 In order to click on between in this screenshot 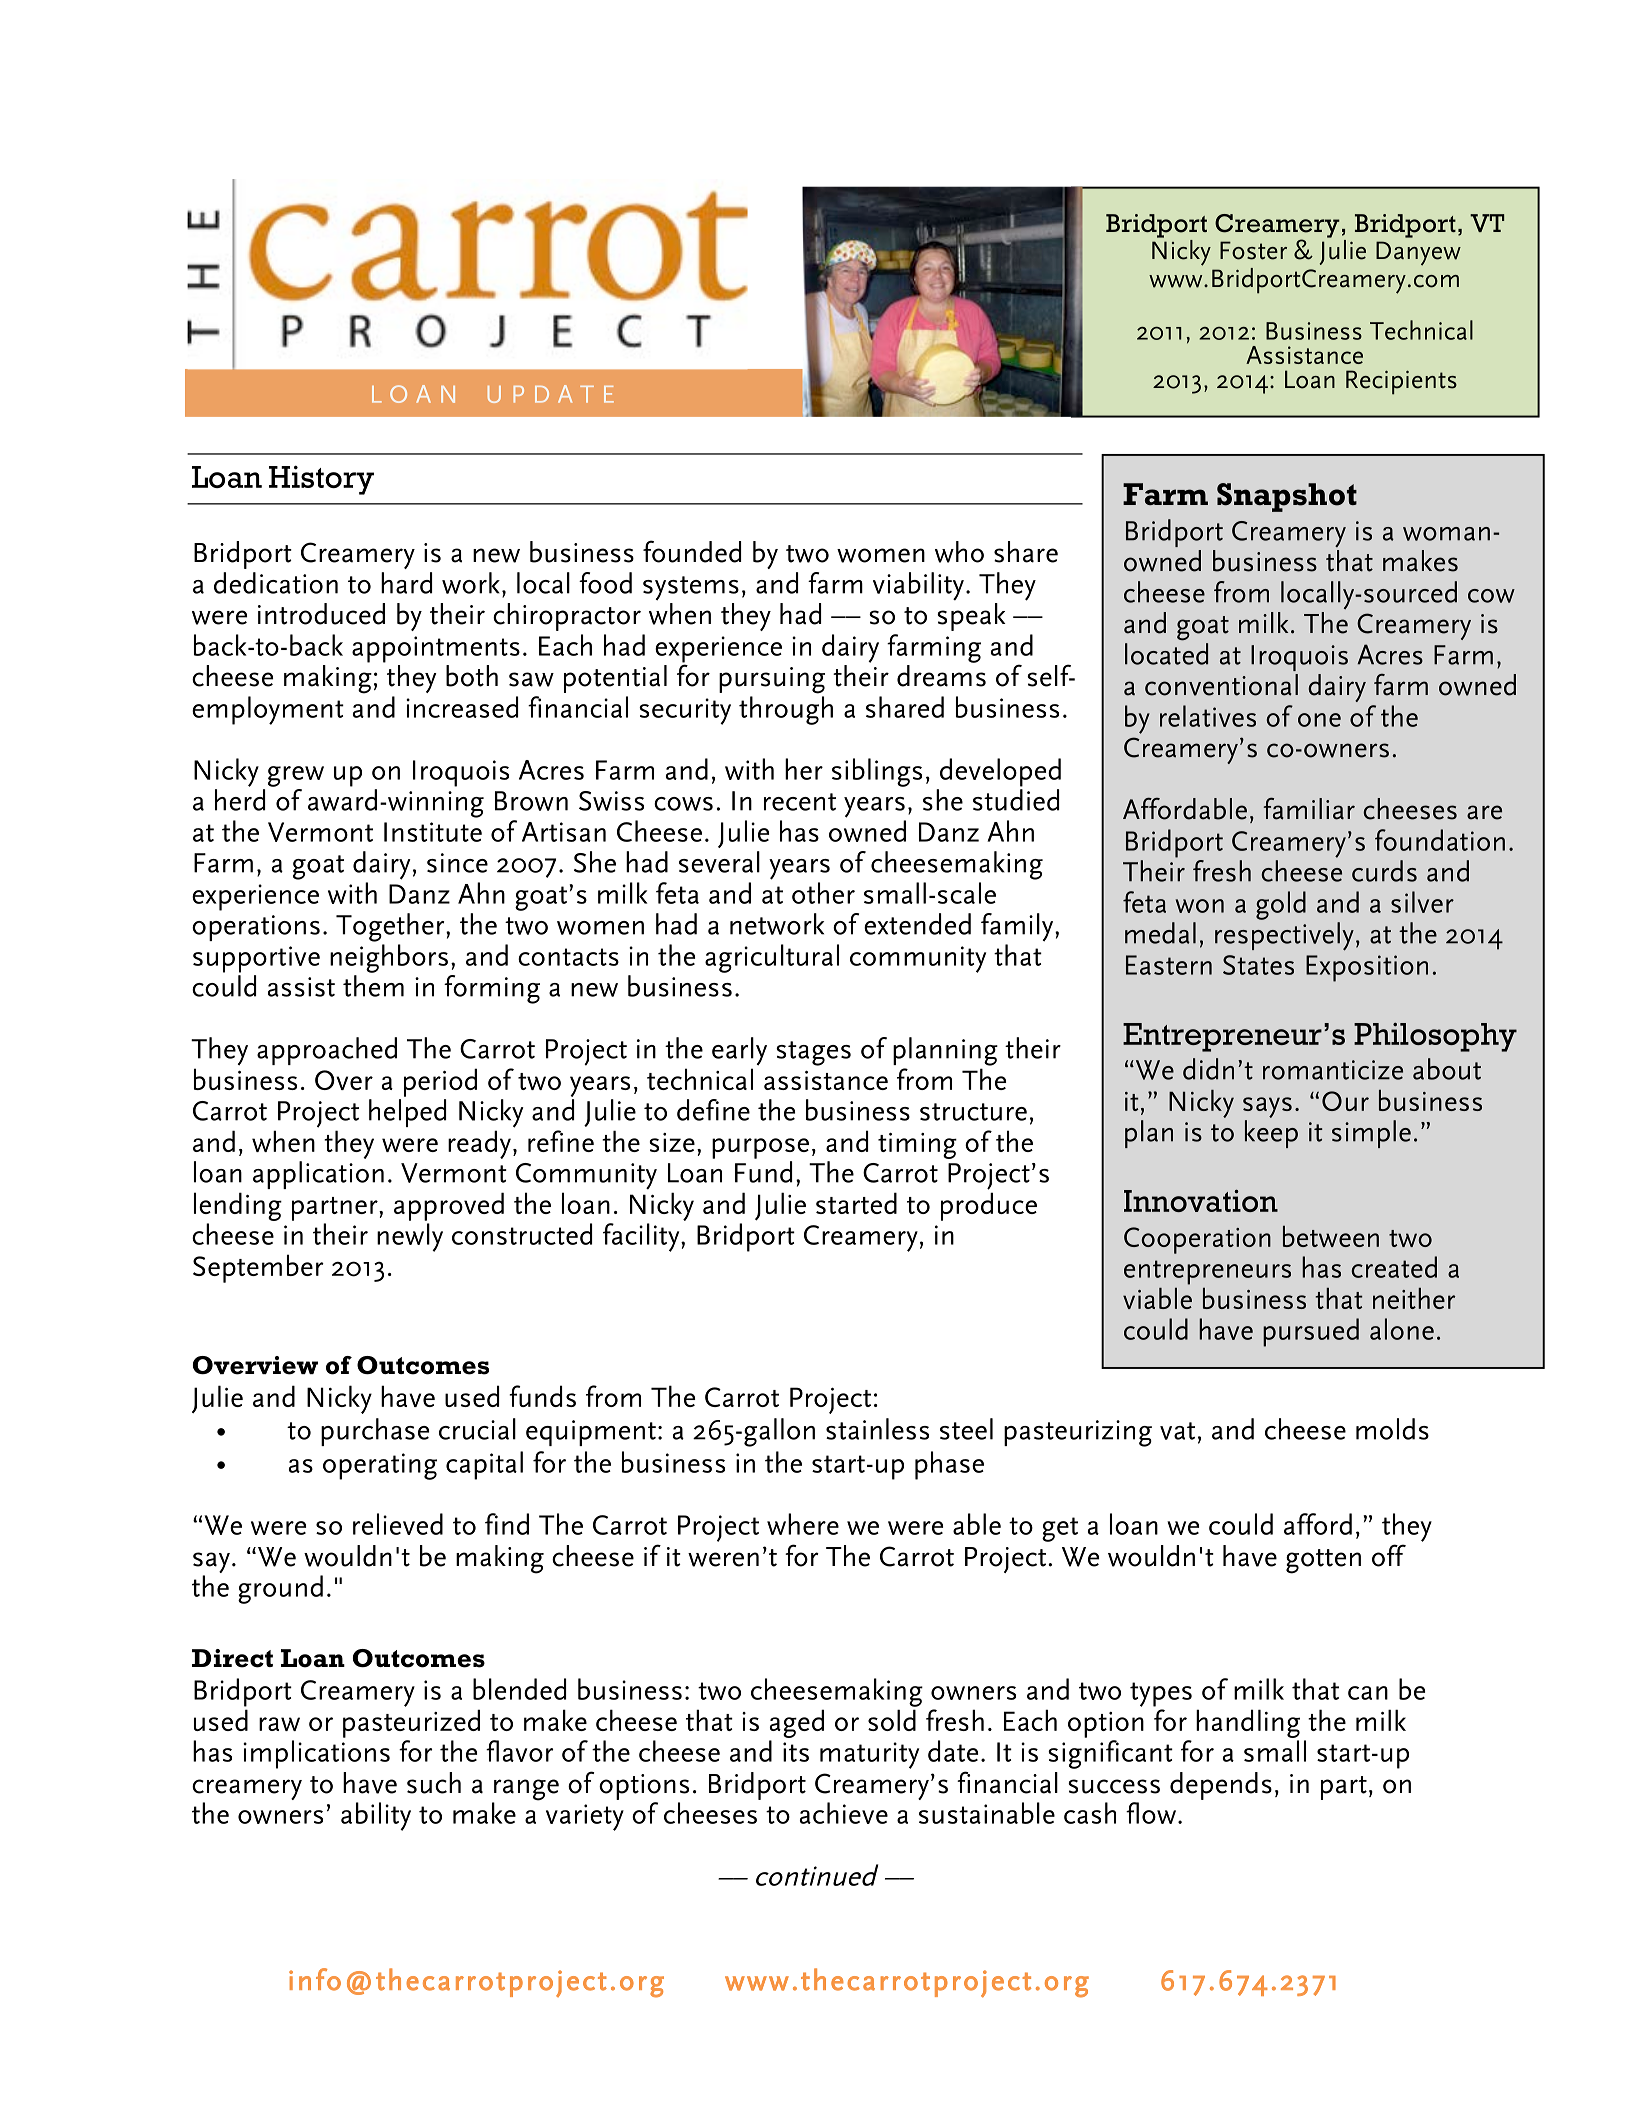, I will do `click(1331, 1236)`.
